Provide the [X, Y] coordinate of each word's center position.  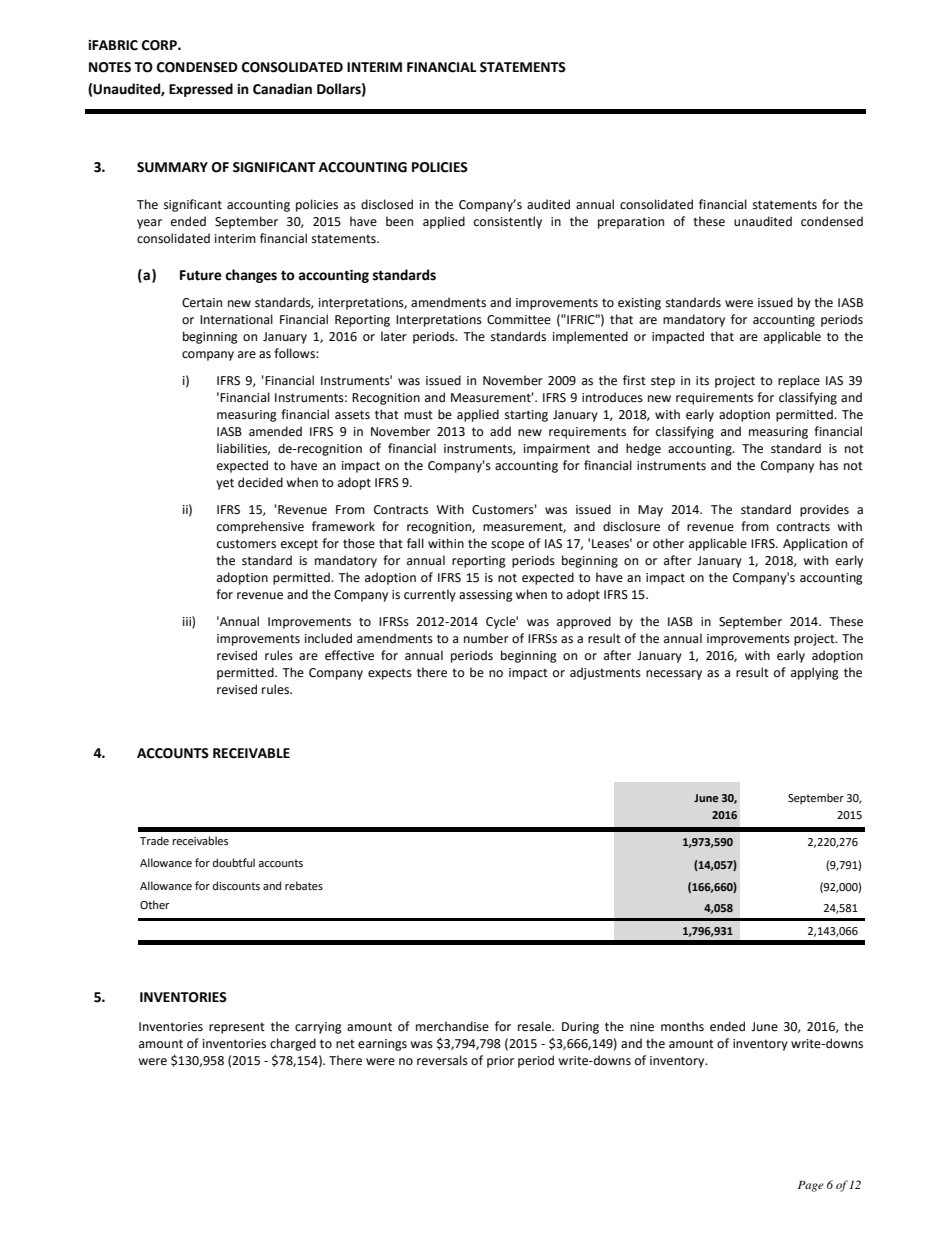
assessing [486, 596]
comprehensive [260, 527]
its [702, 381]
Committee [519, 320]
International [236, 319]
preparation [631, 223]
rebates [304, 886]
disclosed [387, 204]
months [682, 1026]
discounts [236, 886]
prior [500, 1062]
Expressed [201, 90]
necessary [674, 675]
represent [237, 1028]
